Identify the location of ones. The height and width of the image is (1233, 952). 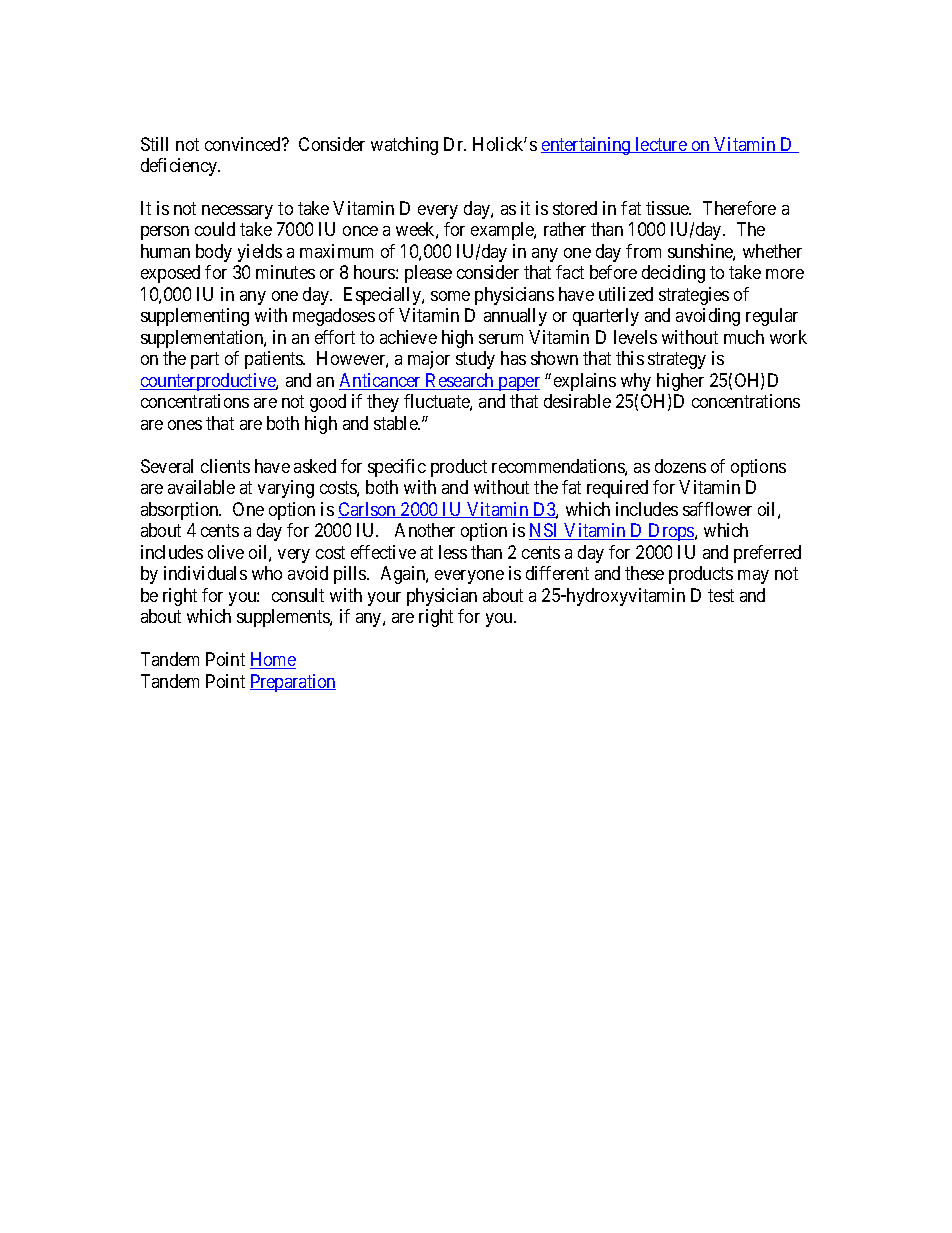
(185, 425).
